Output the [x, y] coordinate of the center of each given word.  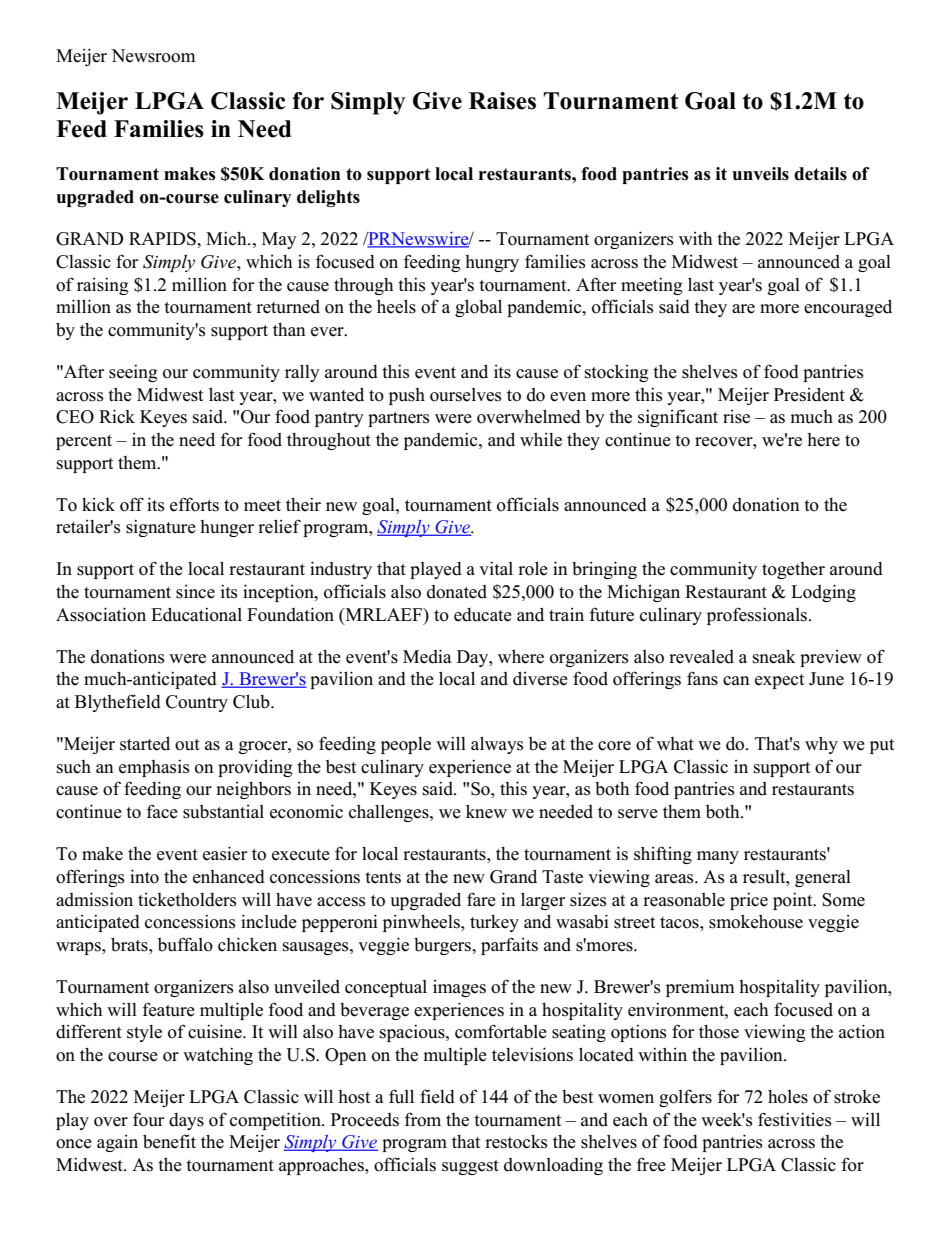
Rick [117, 416]
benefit [169, 1141]
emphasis [154, 768]
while [541, 439]
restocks [516, 1142]
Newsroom [153, 56]
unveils [760, 174]
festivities [795, 1119]
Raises [502, 101]
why [821, 745]
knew [486, 811]
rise [736, 417]
